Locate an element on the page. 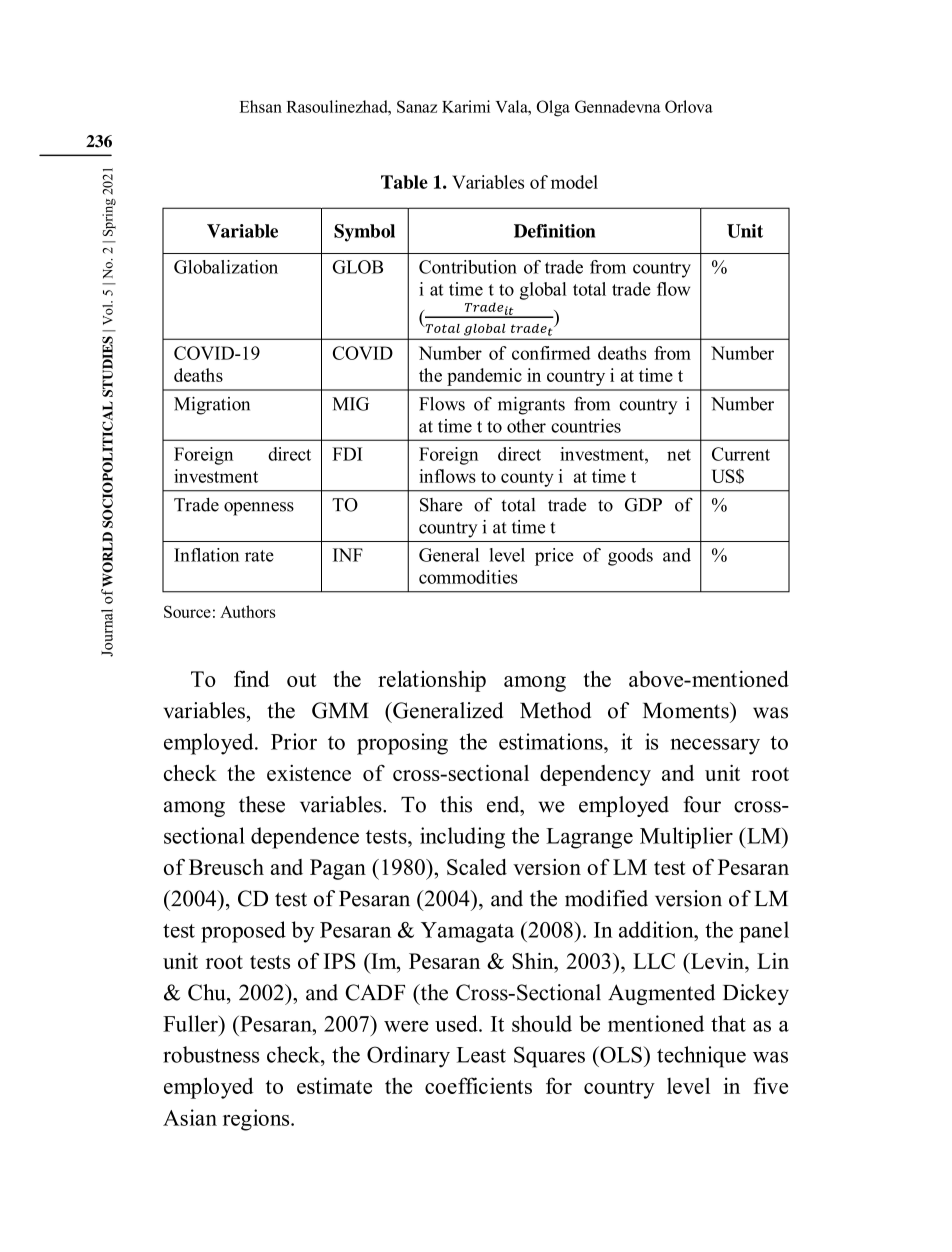 Image resolution: width=952 pixels, height=1252 pixels. regions is located at coordinates (257, 1120).
